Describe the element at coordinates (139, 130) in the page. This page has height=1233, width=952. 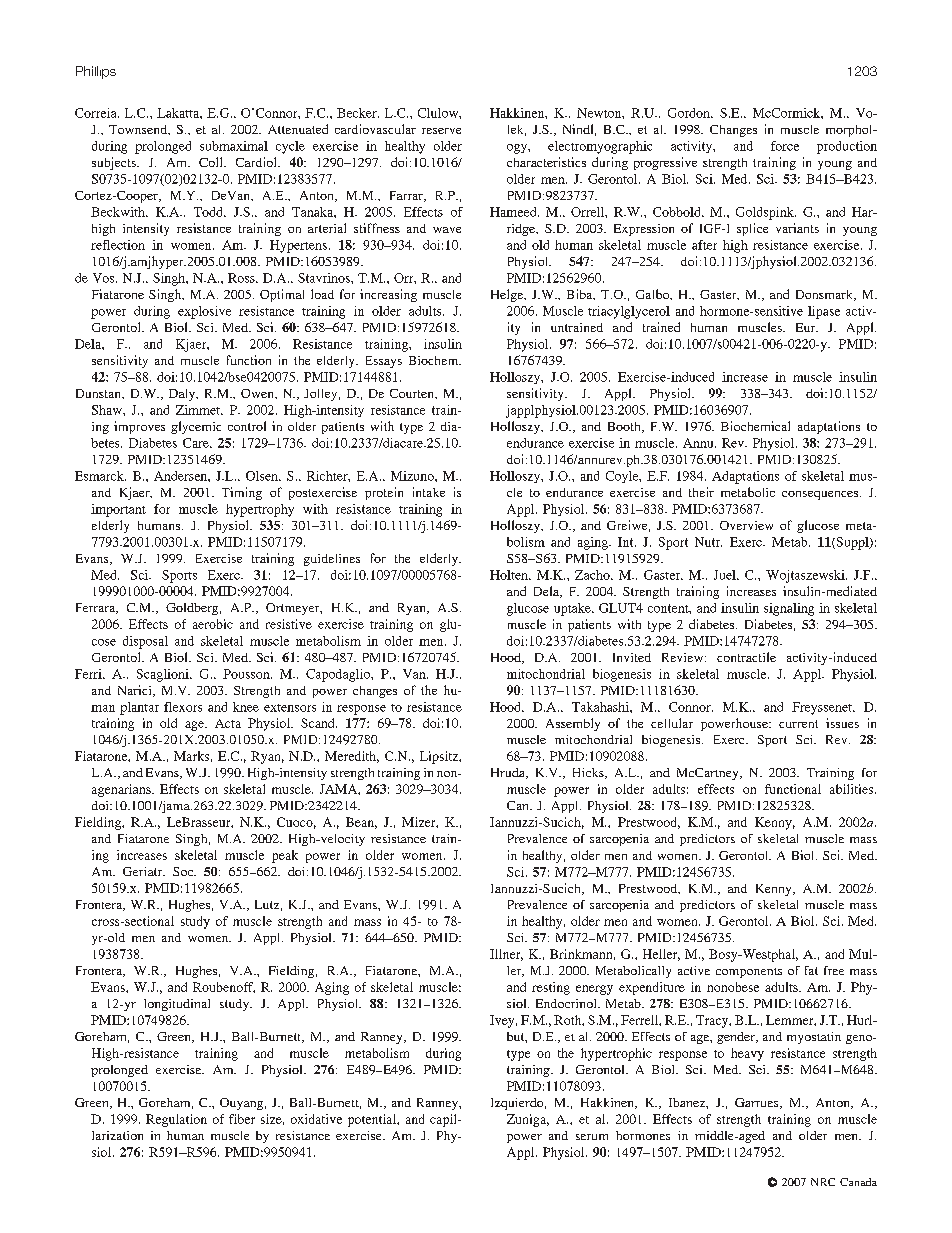
I see `Townsend` at that location.
